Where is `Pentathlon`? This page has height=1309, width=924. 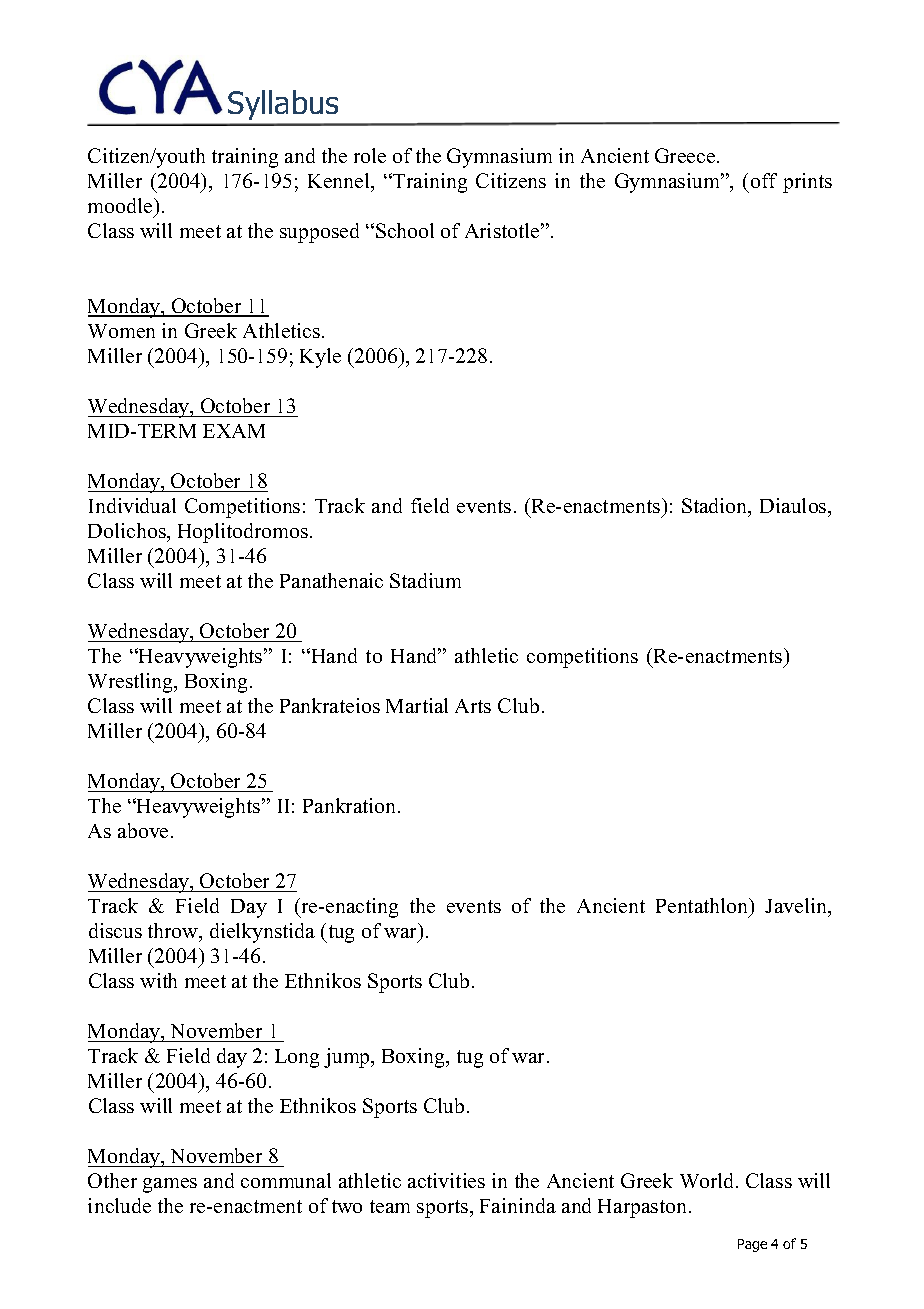 Pentathlon is located at coordinates (703, 907).
